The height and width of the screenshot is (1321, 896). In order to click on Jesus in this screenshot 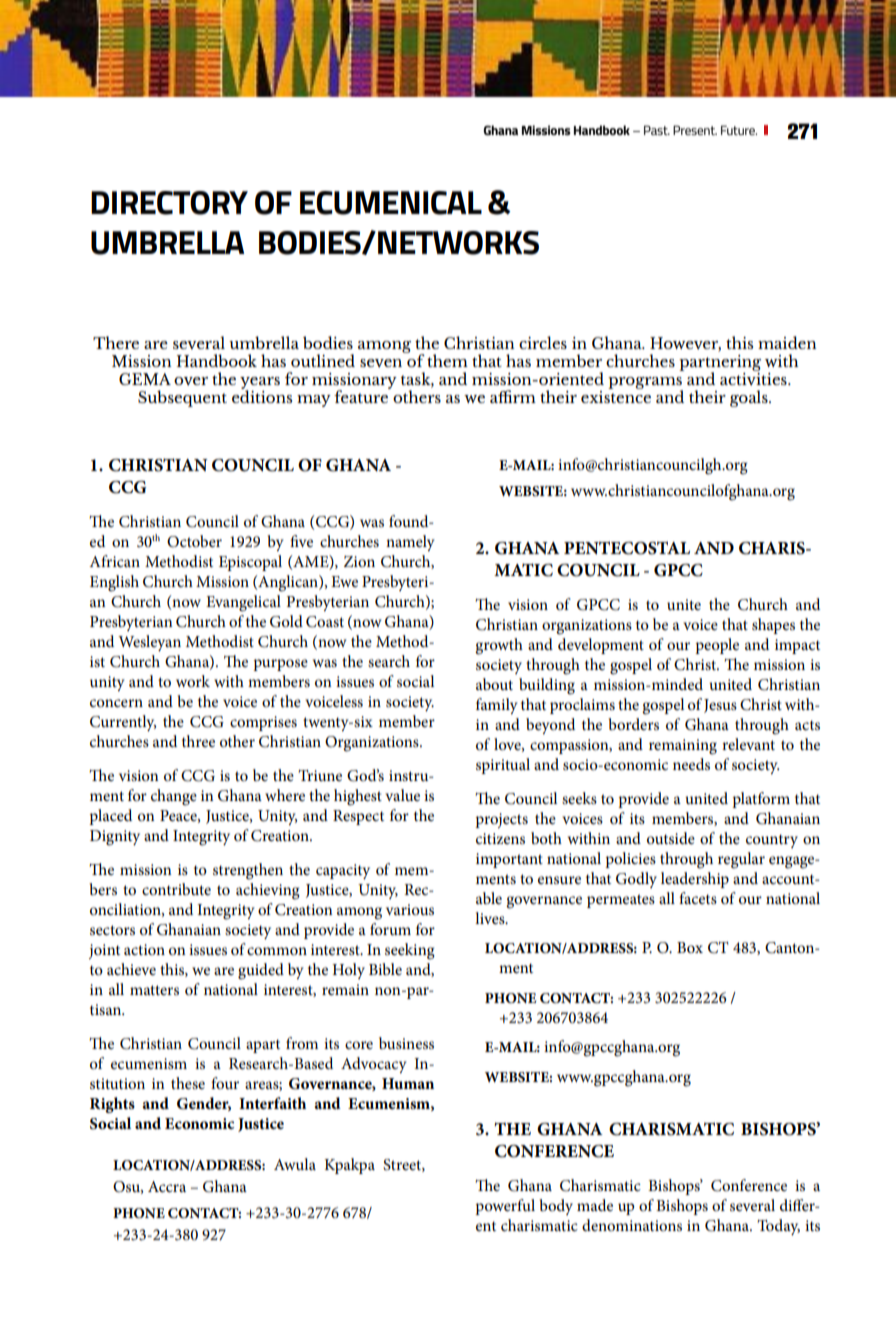, I will do `click(720, 706)`.
